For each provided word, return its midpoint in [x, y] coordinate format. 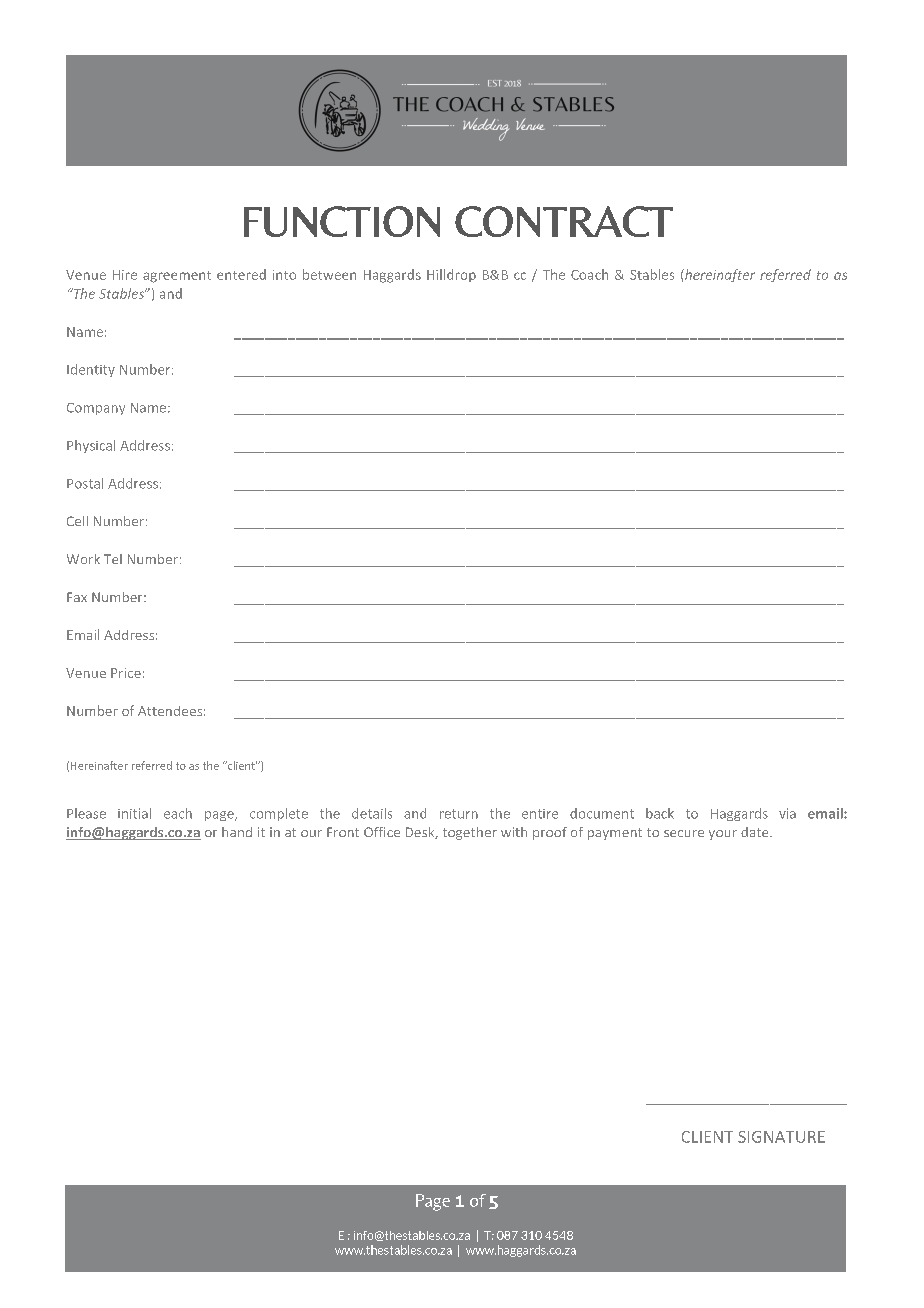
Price [126, 673]
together [470, 833]
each [178, 813]
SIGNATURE [781, 1137]
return [459, 814]
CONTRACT [564, 221]
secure [684, 833]
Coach [589, 274]
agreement [177, 277]
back [660, 813]
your [723, 835]
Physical [91, 446]
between [329, 274]
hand [237, 832]
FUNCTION [342, 221]
